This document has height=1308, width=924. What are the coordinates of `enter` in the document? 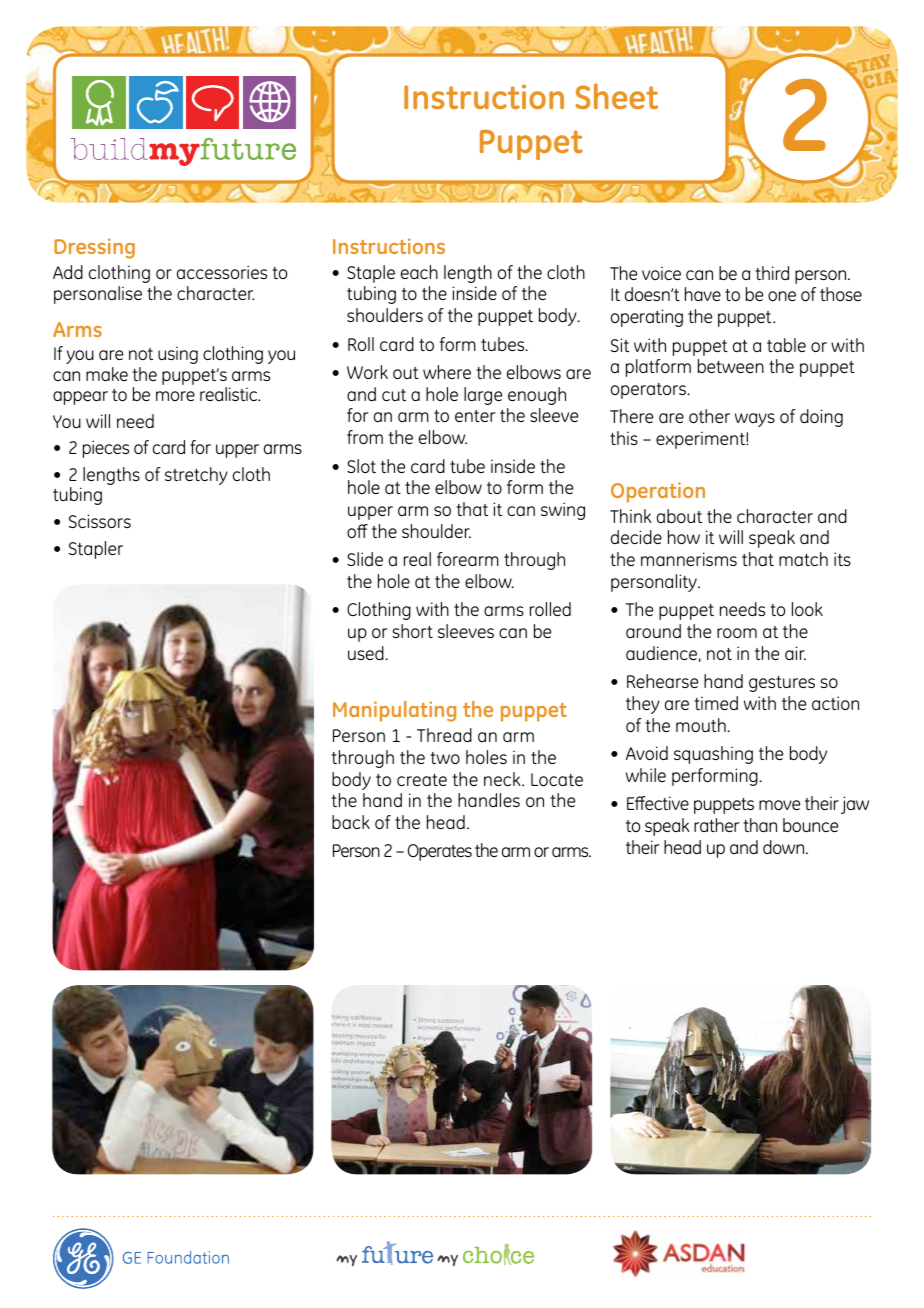 It's located at (475, 416).
